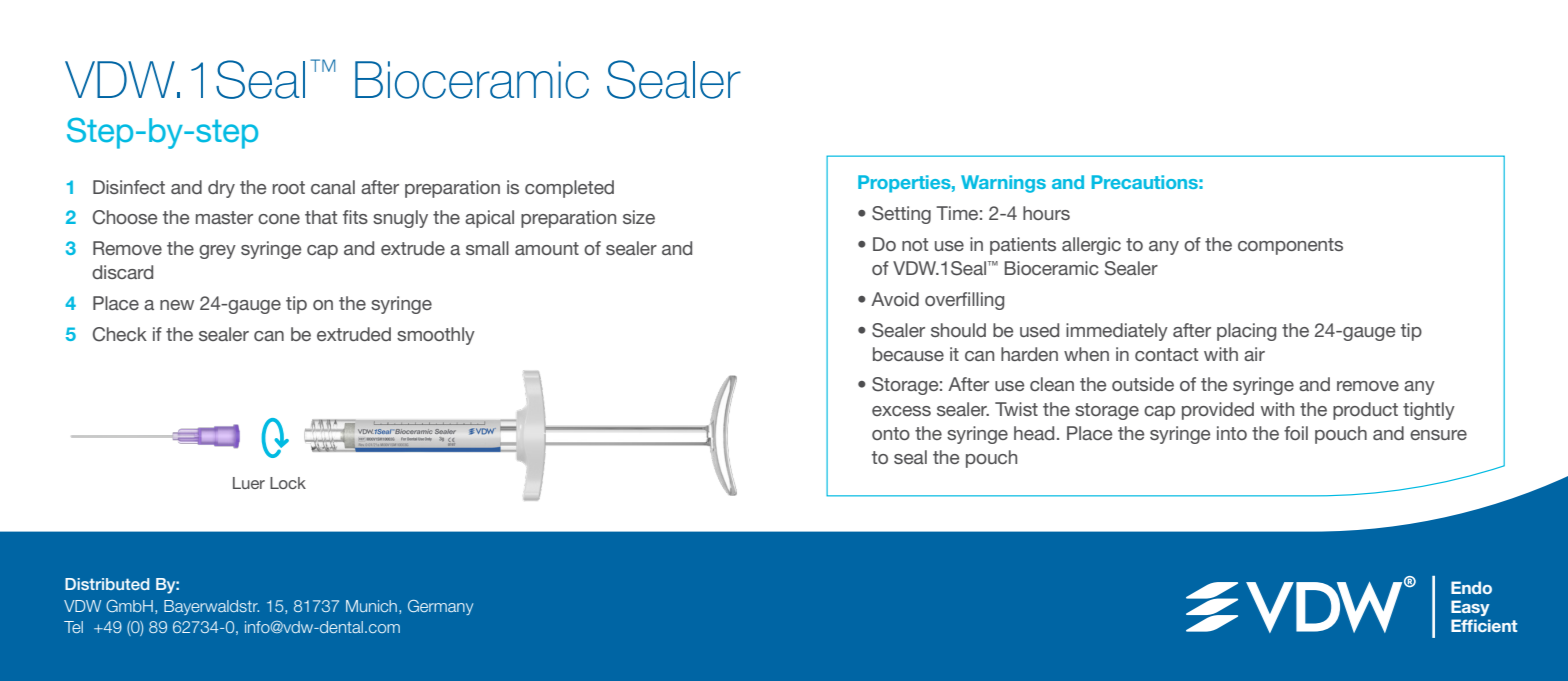  I want to click on onto, so click(891, 433).
